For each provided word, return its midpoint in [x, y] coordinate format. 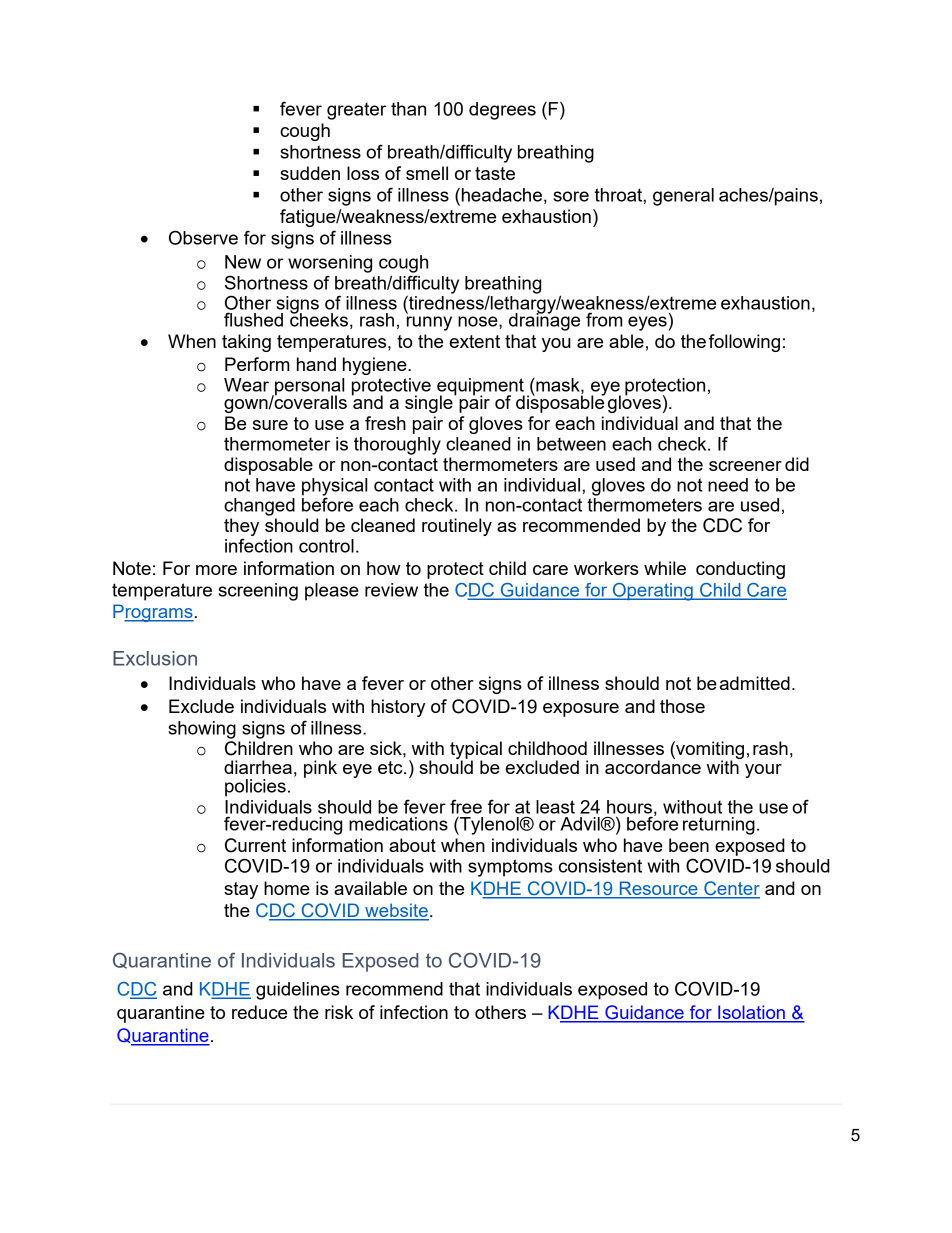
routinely [457, 527]
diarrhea [258, 767]
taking [246, 343]
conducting [740, 570]
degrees [502, 111]
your [763, 771]
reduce [259, 1012]
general [683, 197]
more [216, 570]
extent [475, 341]
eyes [648, 323]
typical [476, 751]
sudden [310, 173]
